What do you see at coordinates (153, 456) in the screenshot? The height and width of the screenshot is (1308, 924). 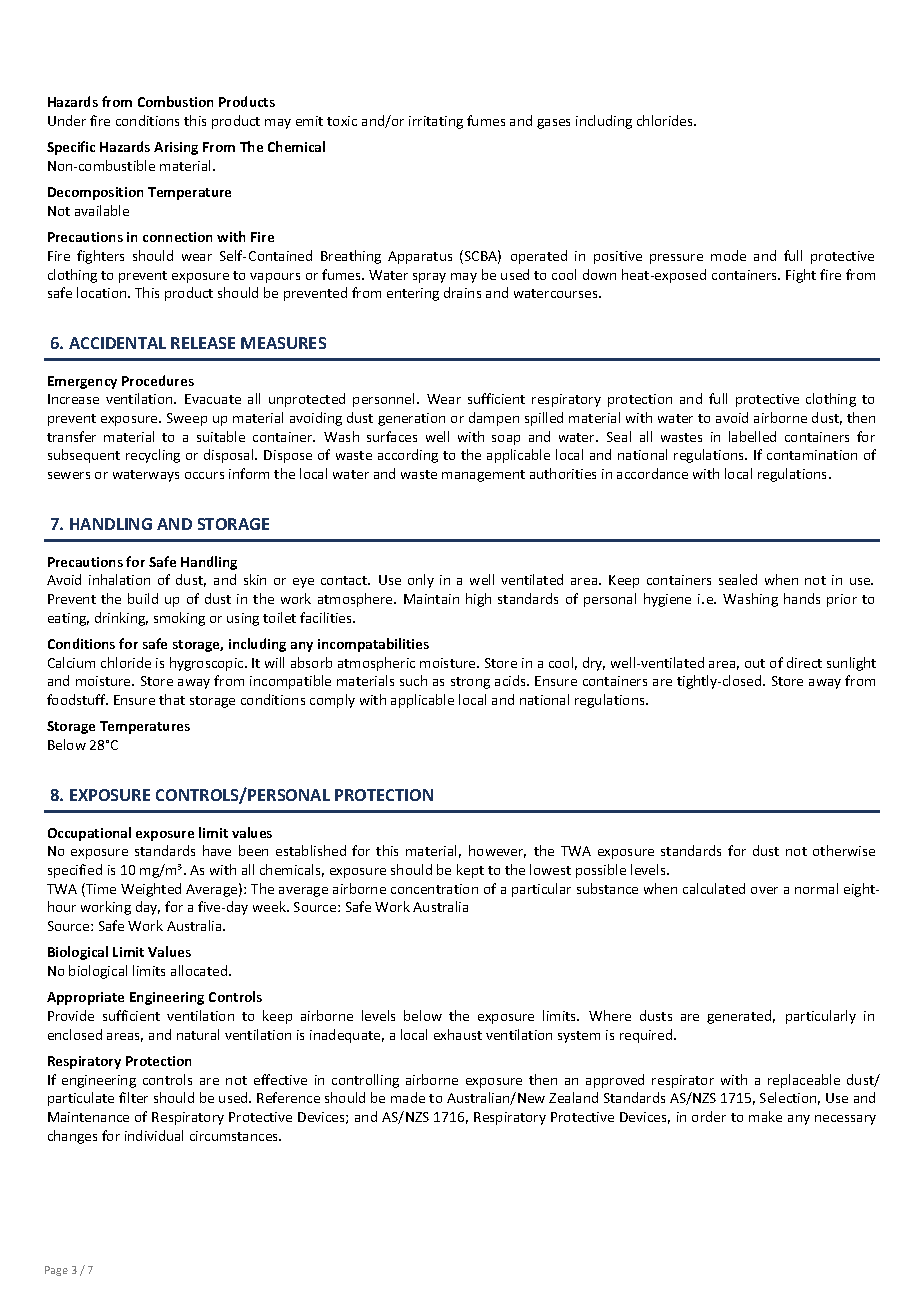 I see `recycling` at bounding box center [153, 456].
